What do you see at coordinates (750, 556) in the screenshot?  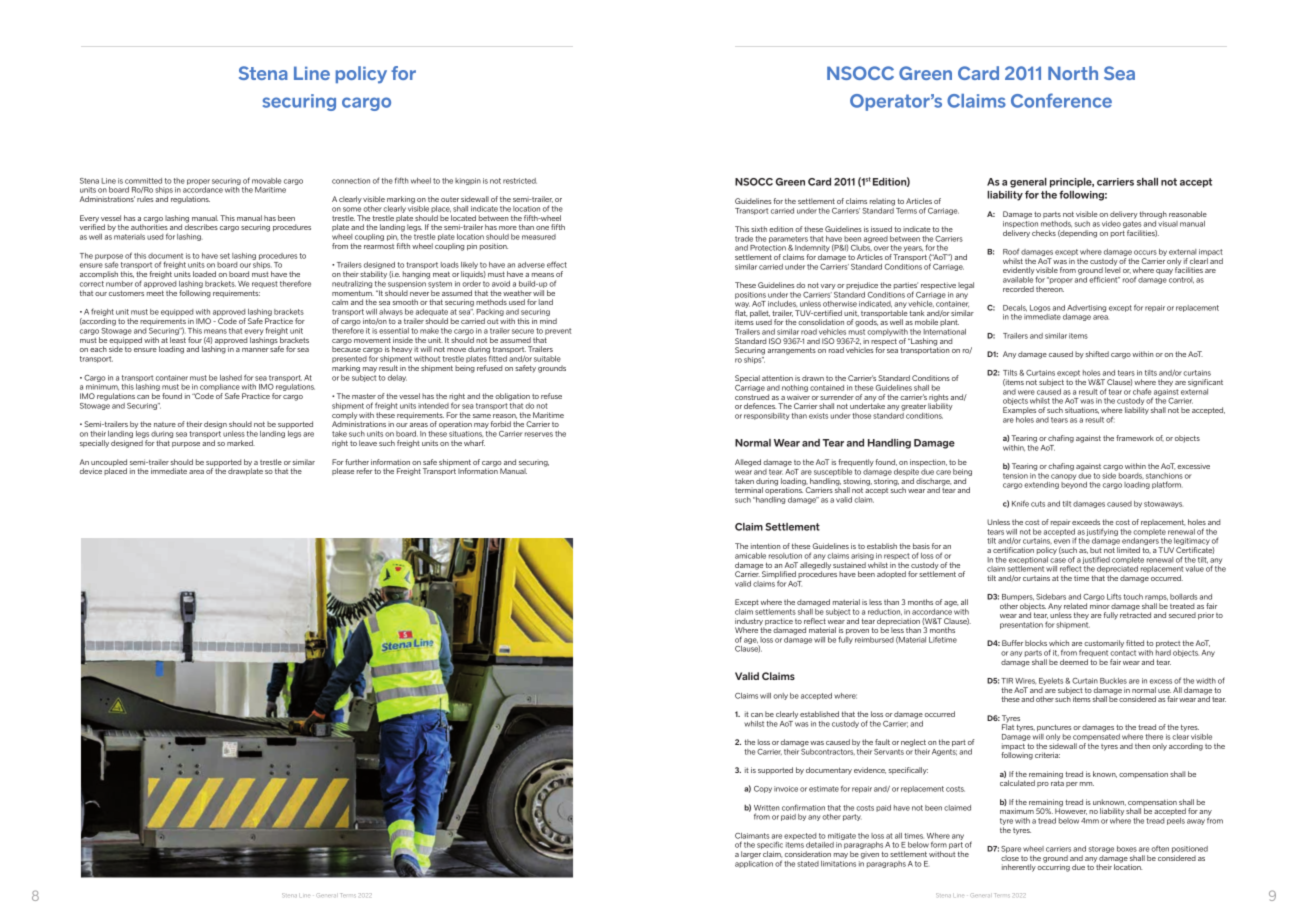 I see `amicable` at bounding box center [750, 556].
